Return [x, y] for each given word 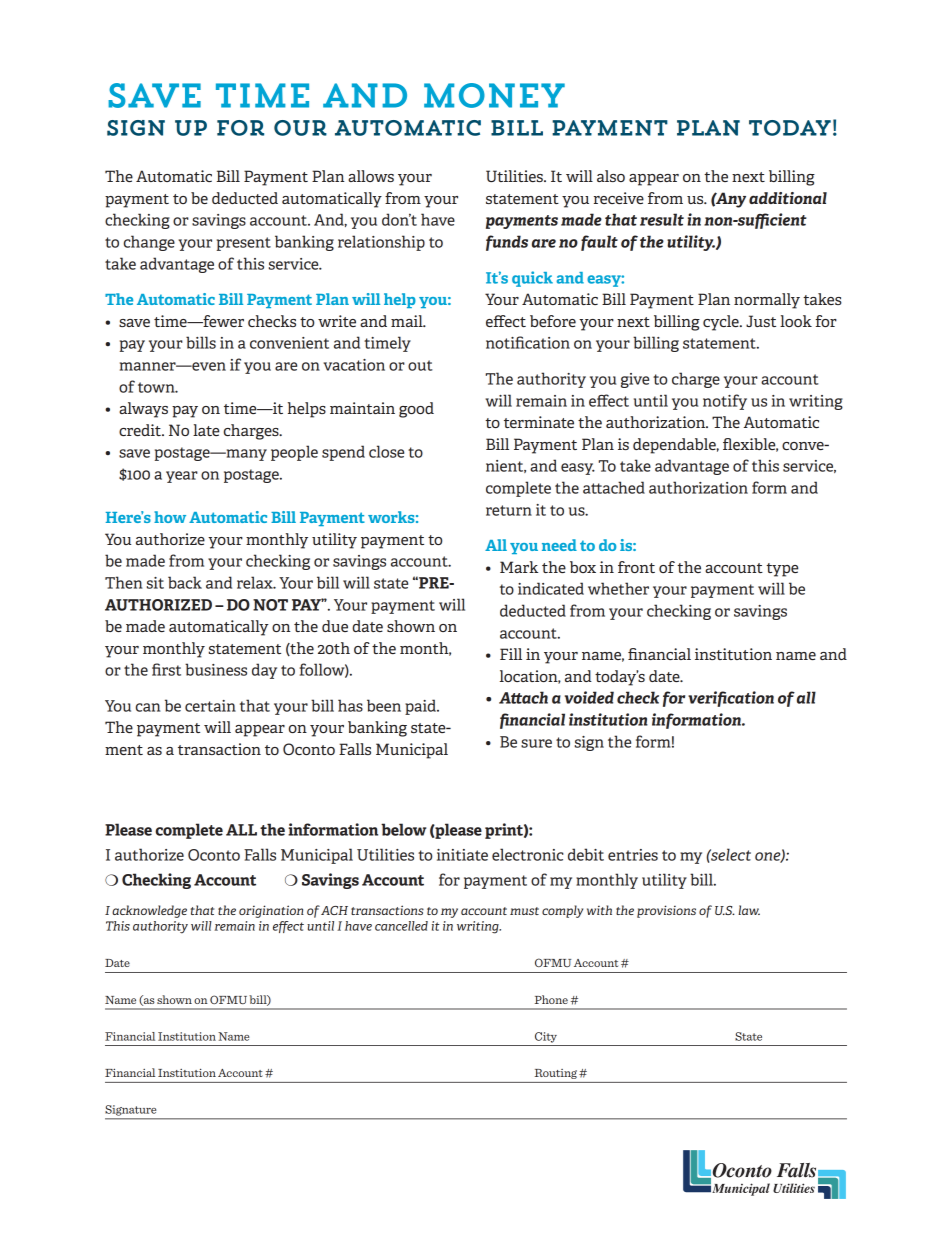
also [611, 176]
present [244, 244]
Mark [519, 567]
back [185, 582]
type [782, 570]
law [749, 910]
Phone [551, 999]
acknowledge [149, 911]
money [494, 95]
